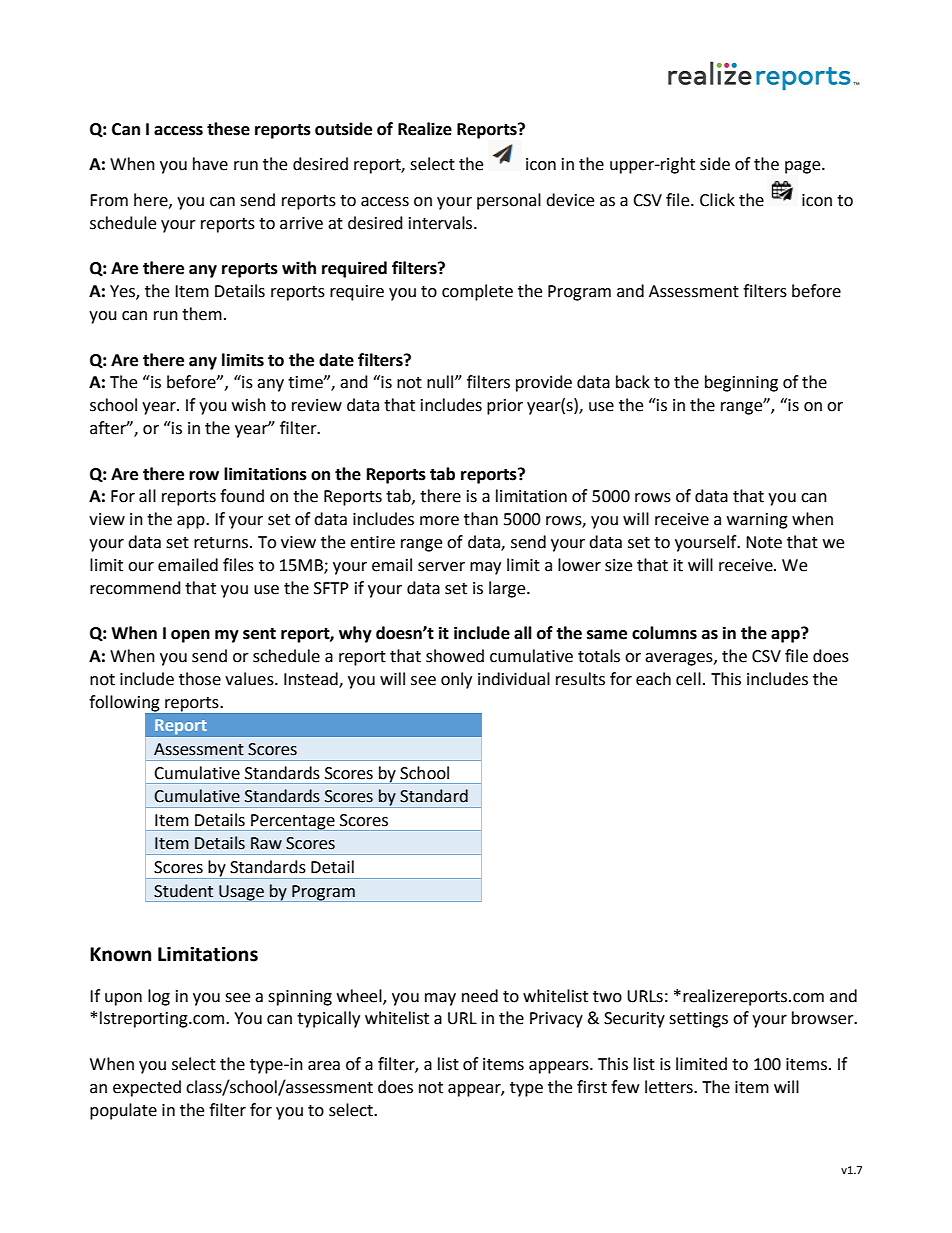 Image resolution: width=952 pixels, height=1233 pixels. Describe the element at coordinates (688, 679) in the screenshot. I see `cell` at that location.
